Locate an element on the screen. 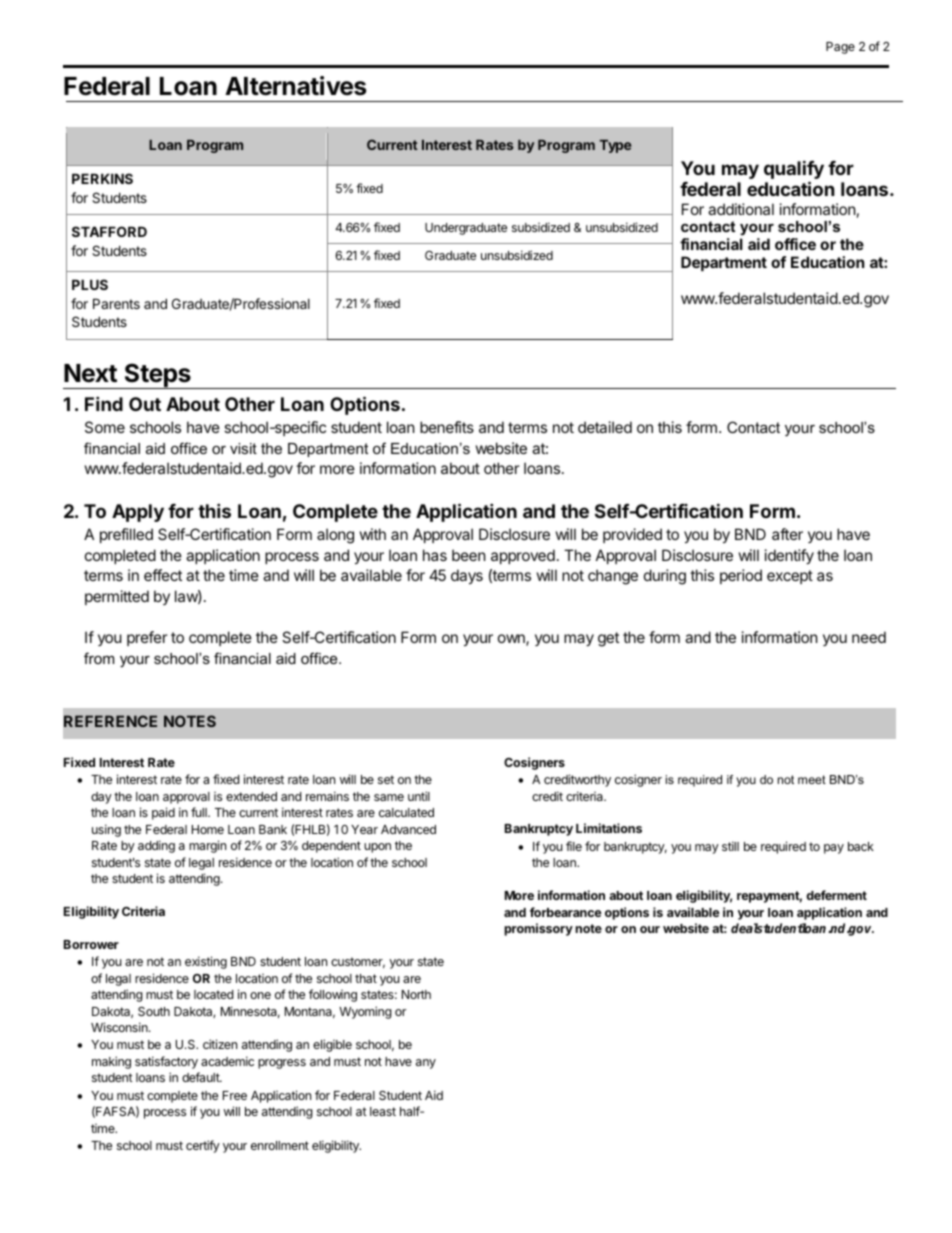 This screenshot has width=952, height=1233. any is located at coordinates (426, 1064).
